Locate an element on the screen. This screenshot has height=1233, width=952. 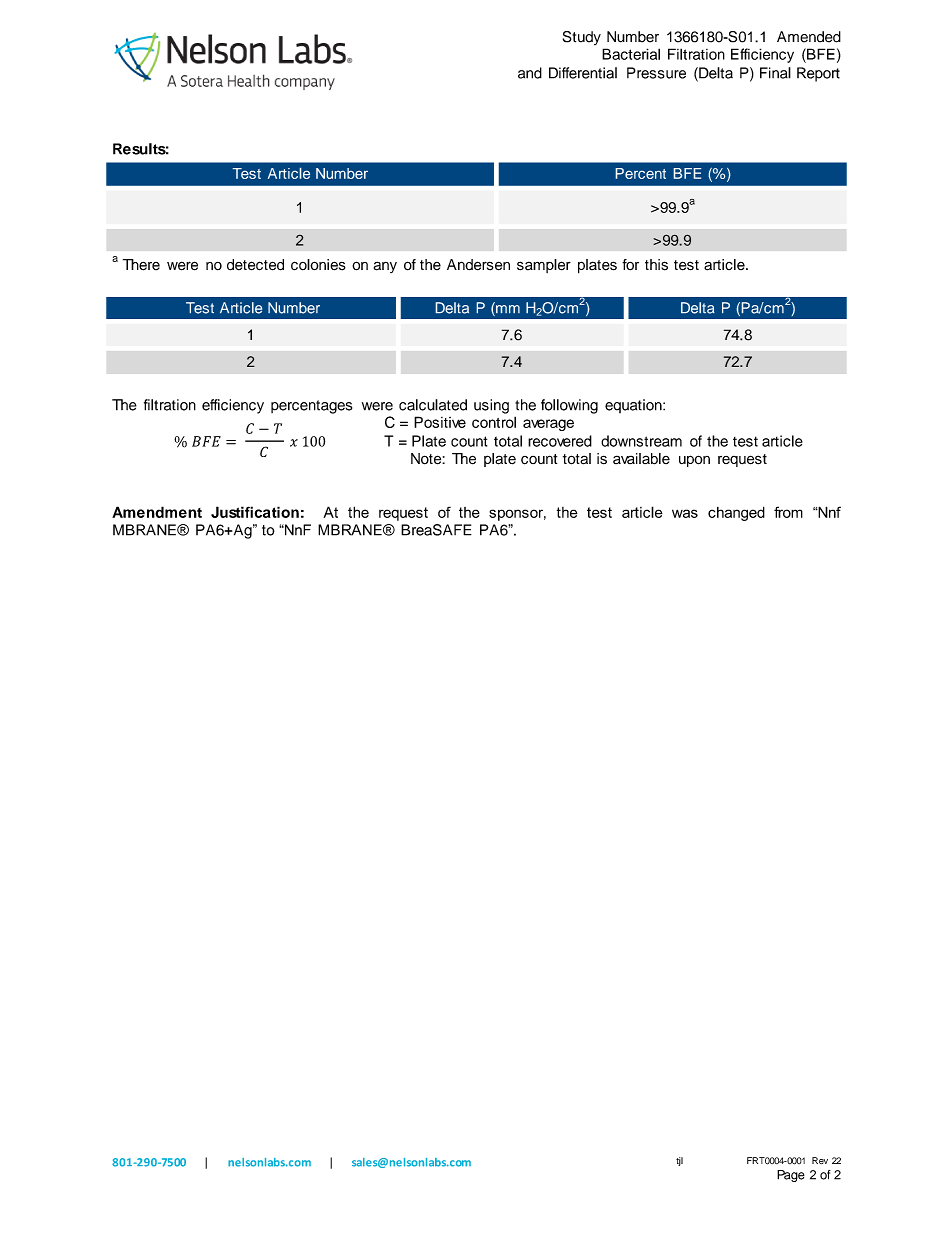
changed is located at coordinates (736, 513).
